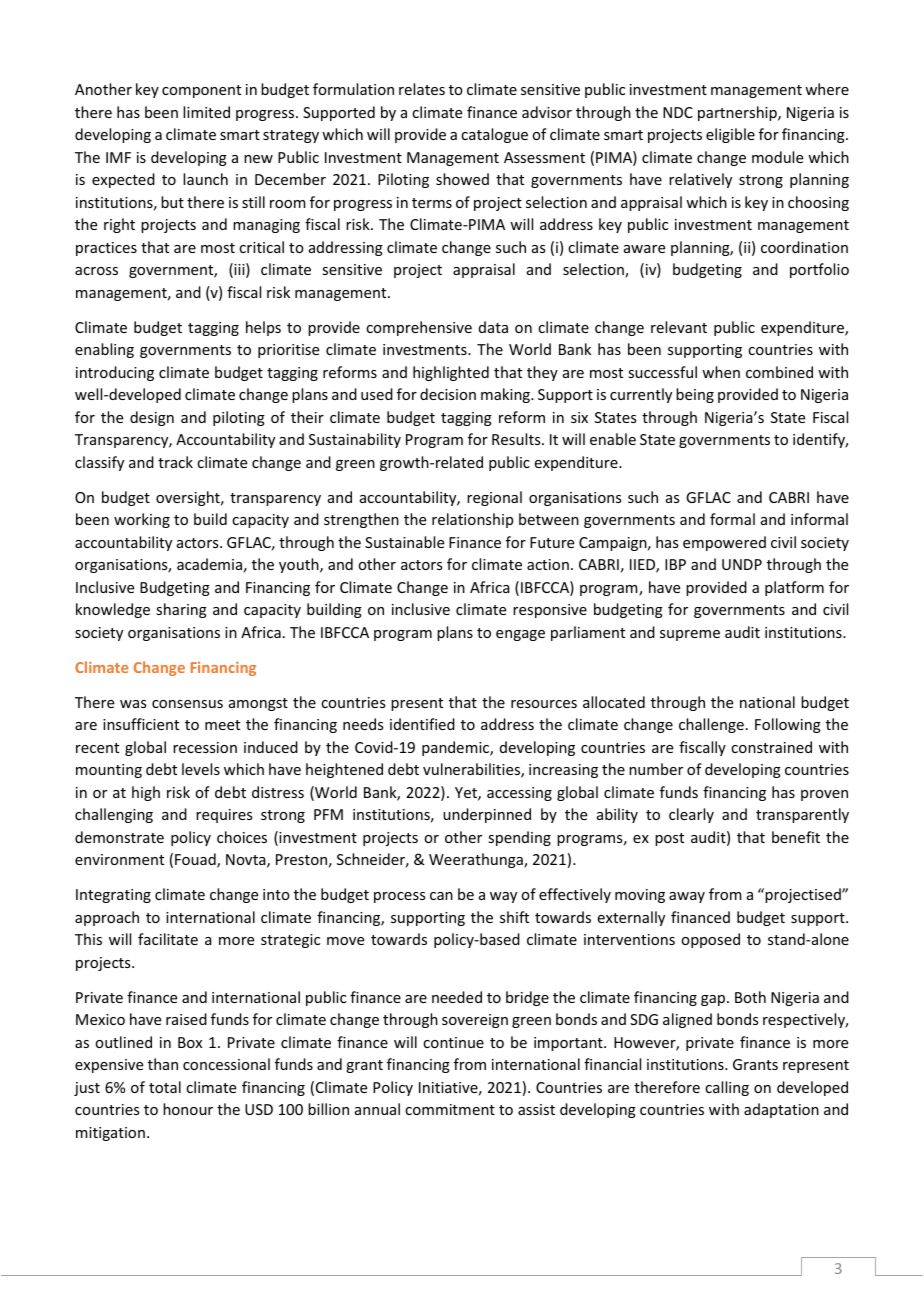 Image resolution: width=924 pixels, height=1308 pixels. Describe the element at coordinates (493, 327) in the image. I see `data` at that location.
